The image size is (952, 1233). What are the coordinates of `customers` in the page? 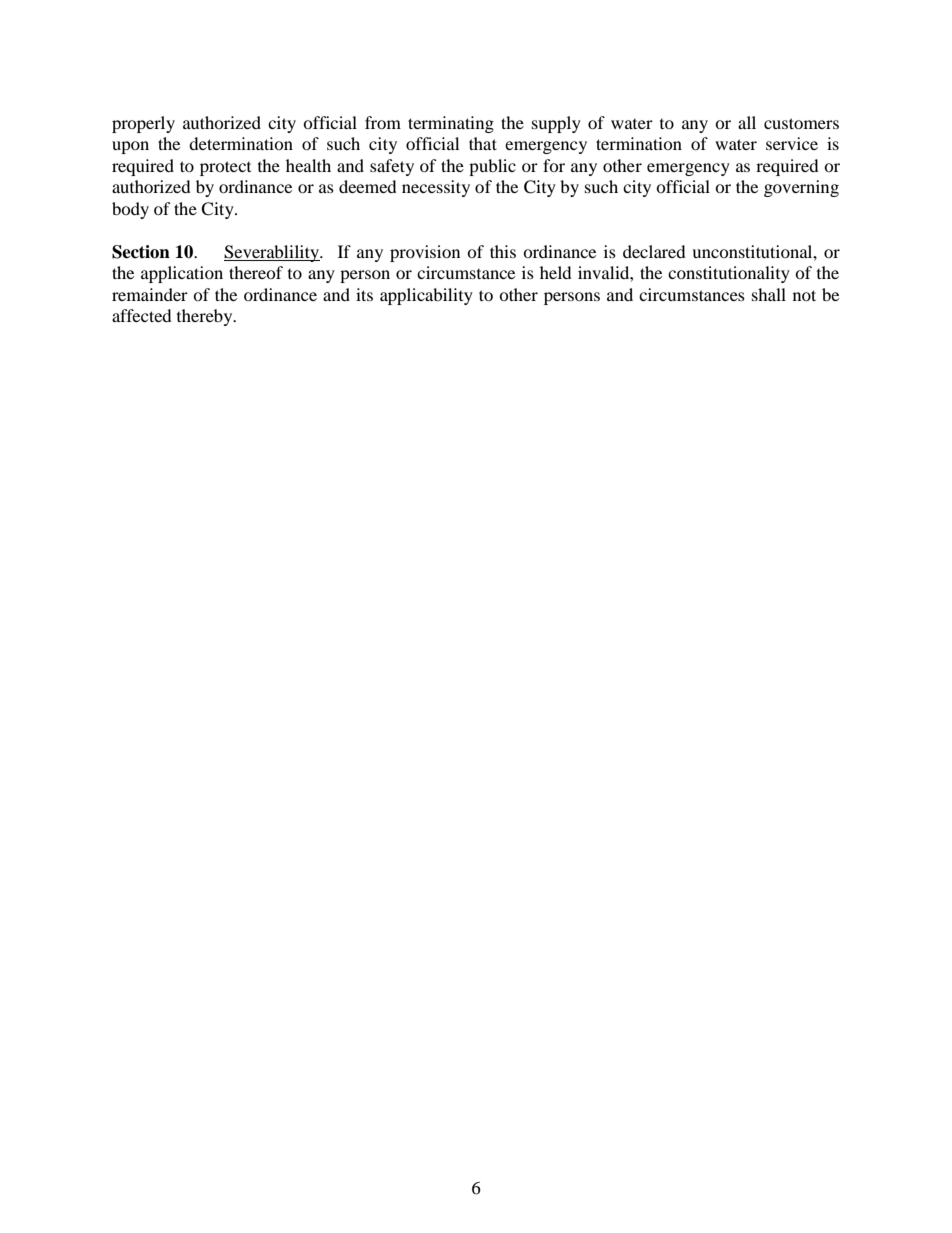 It's located at (801, 123).
